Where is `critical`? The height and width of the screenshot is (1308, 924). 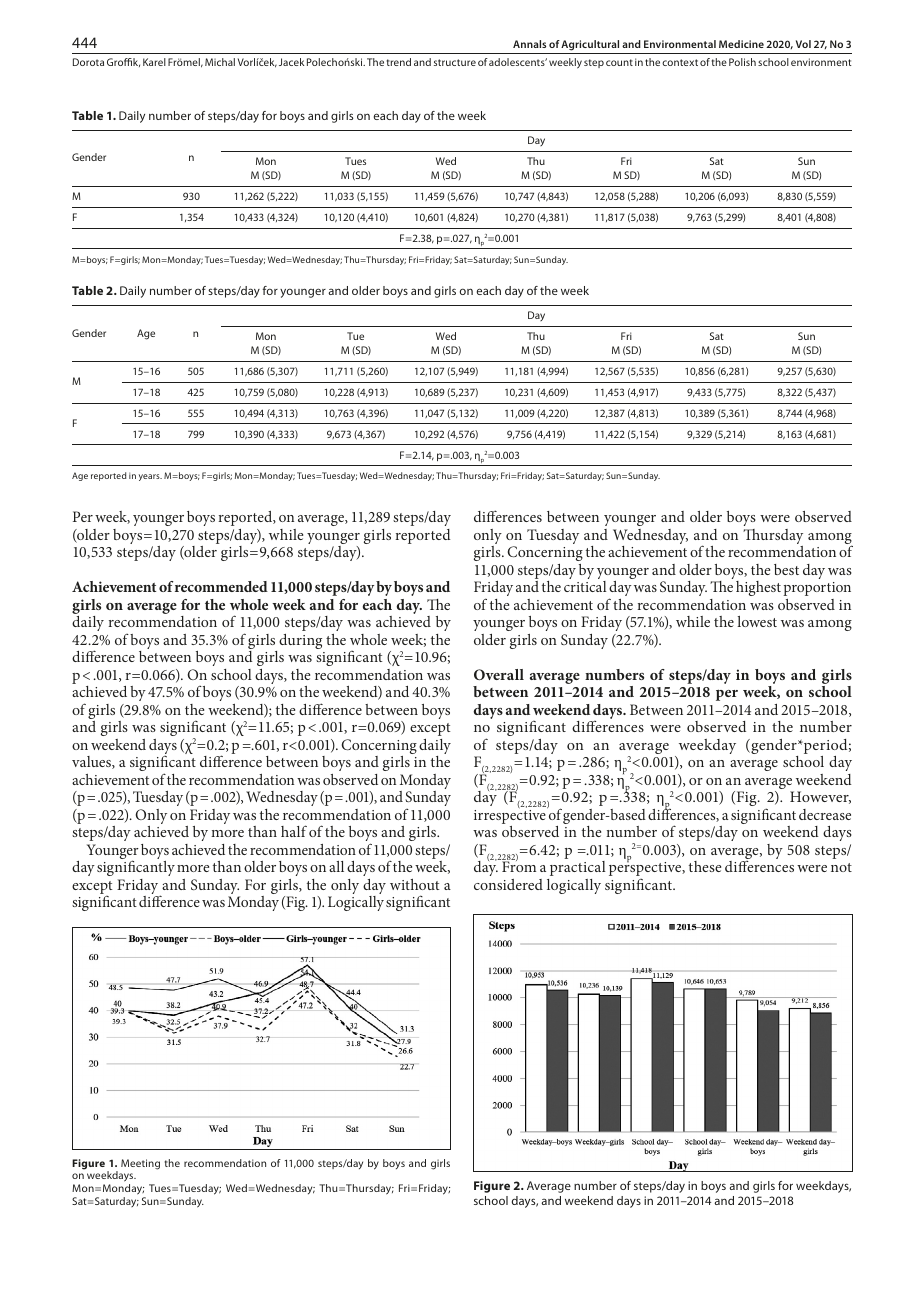
critical is located at coordinates (585, 586).
